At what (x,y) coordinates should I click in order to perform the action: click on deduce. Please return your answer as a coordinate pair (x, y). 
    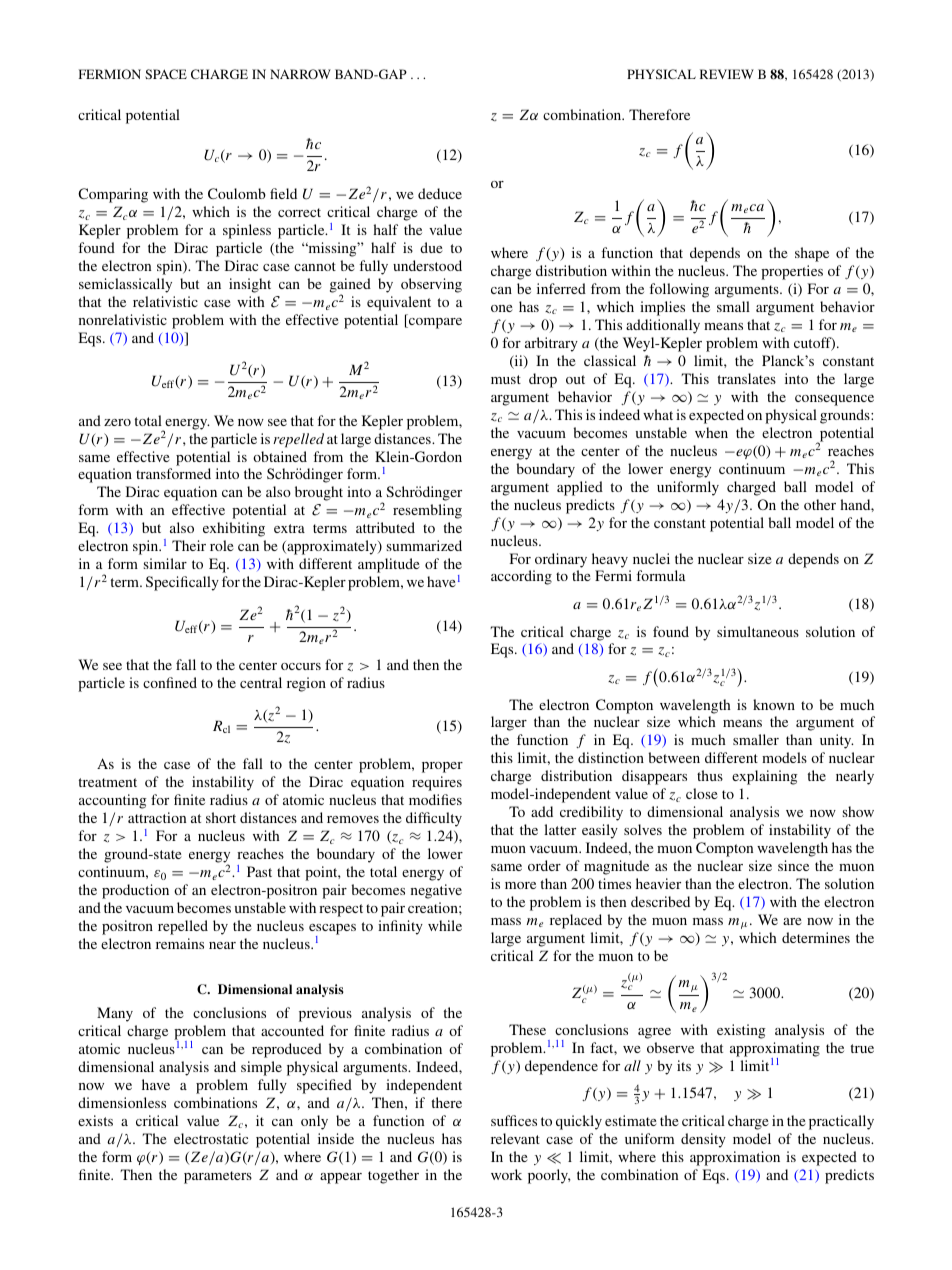
    Looking at the image, I should click on (440, 193).
